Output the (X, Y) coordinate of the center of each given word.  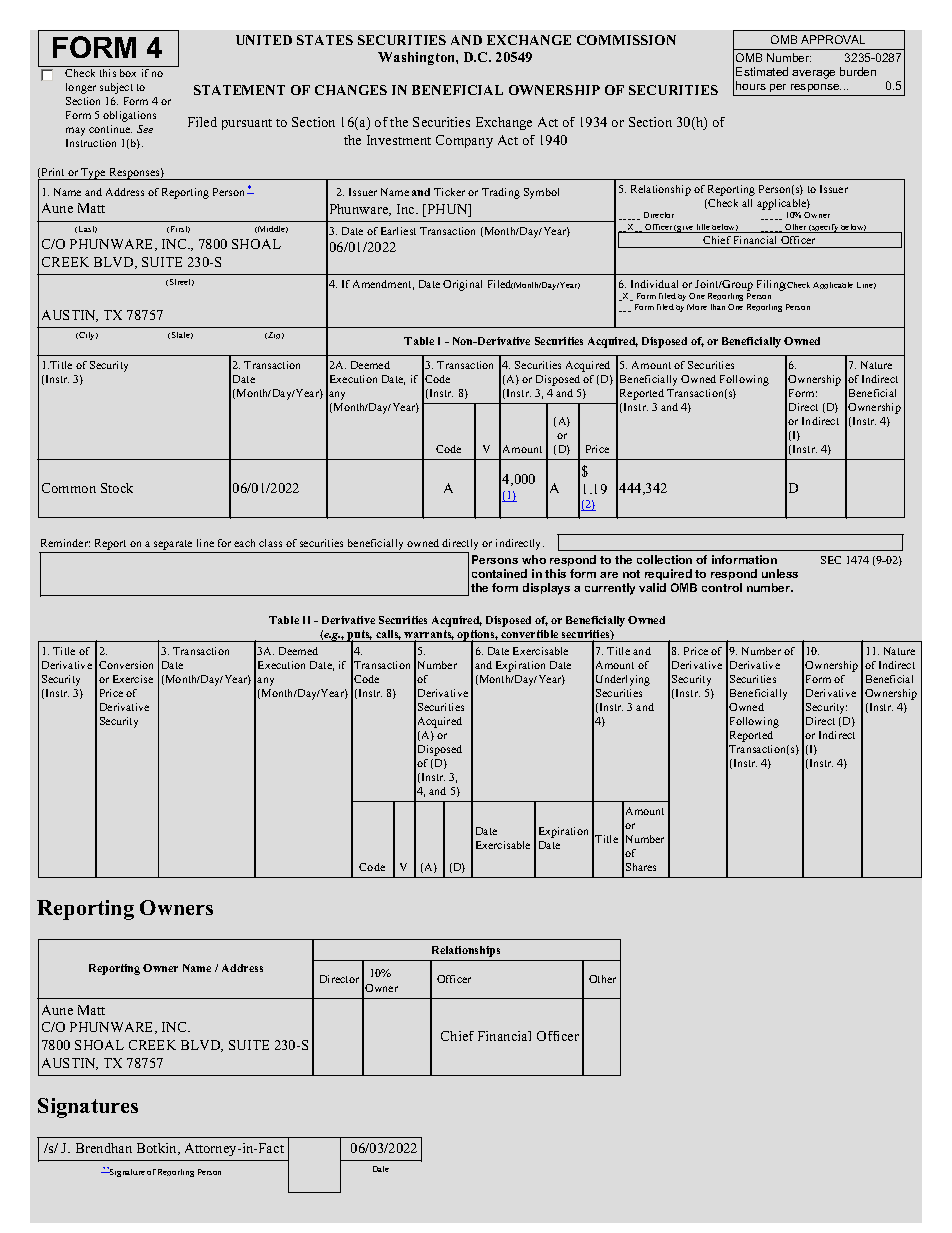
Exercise (133, 679)
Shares (641, 867)
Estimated (762, 71)
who (534, 559)
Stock (117, 488)
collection (664, 559)
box (128, 73)
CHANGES (351, 90)
